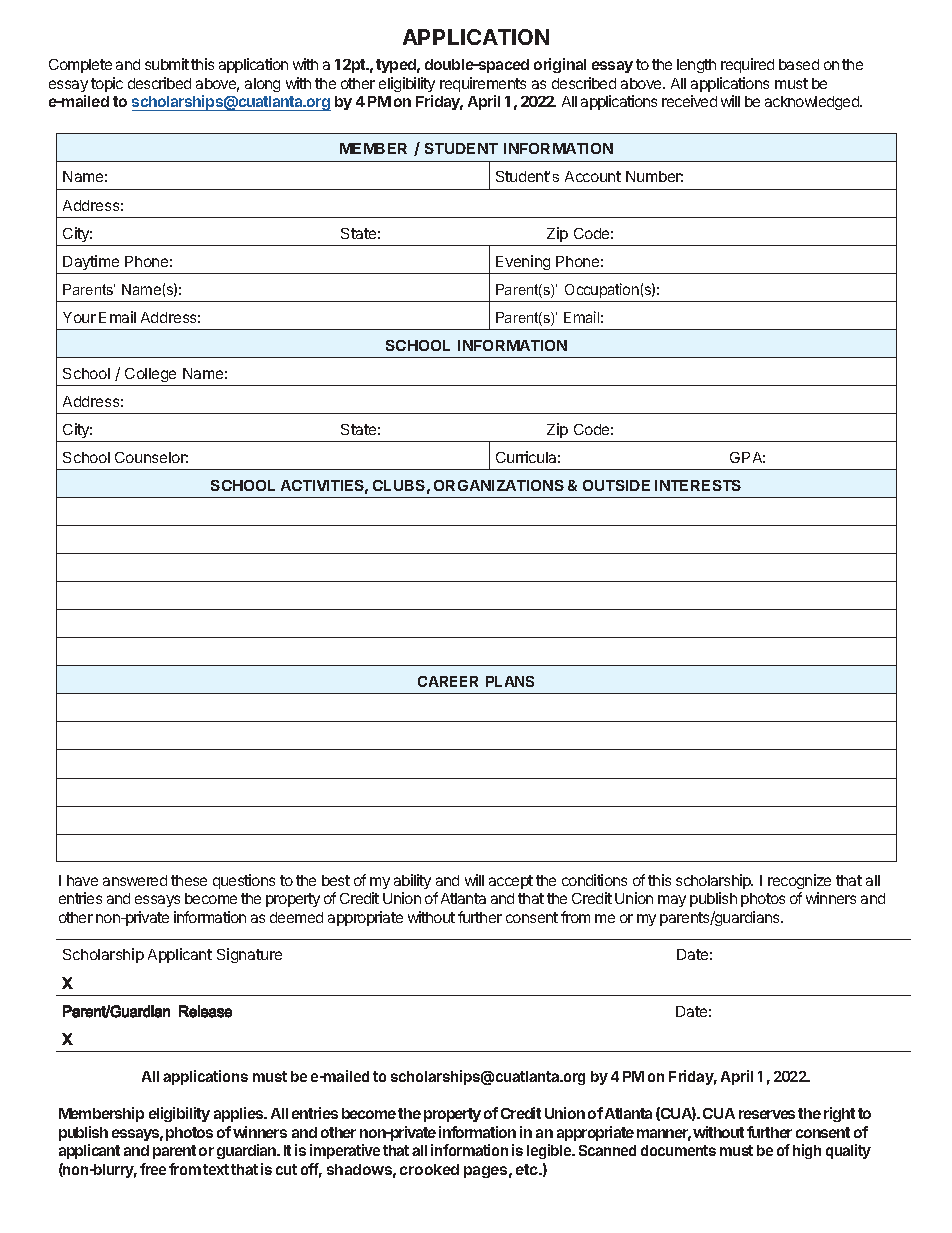 Image resolution: width=952 pixels, height=1233 pixels. What do you see at coordinates (189, 880) in the screenshot?
I see `these` at bounding box center [189, 880].
